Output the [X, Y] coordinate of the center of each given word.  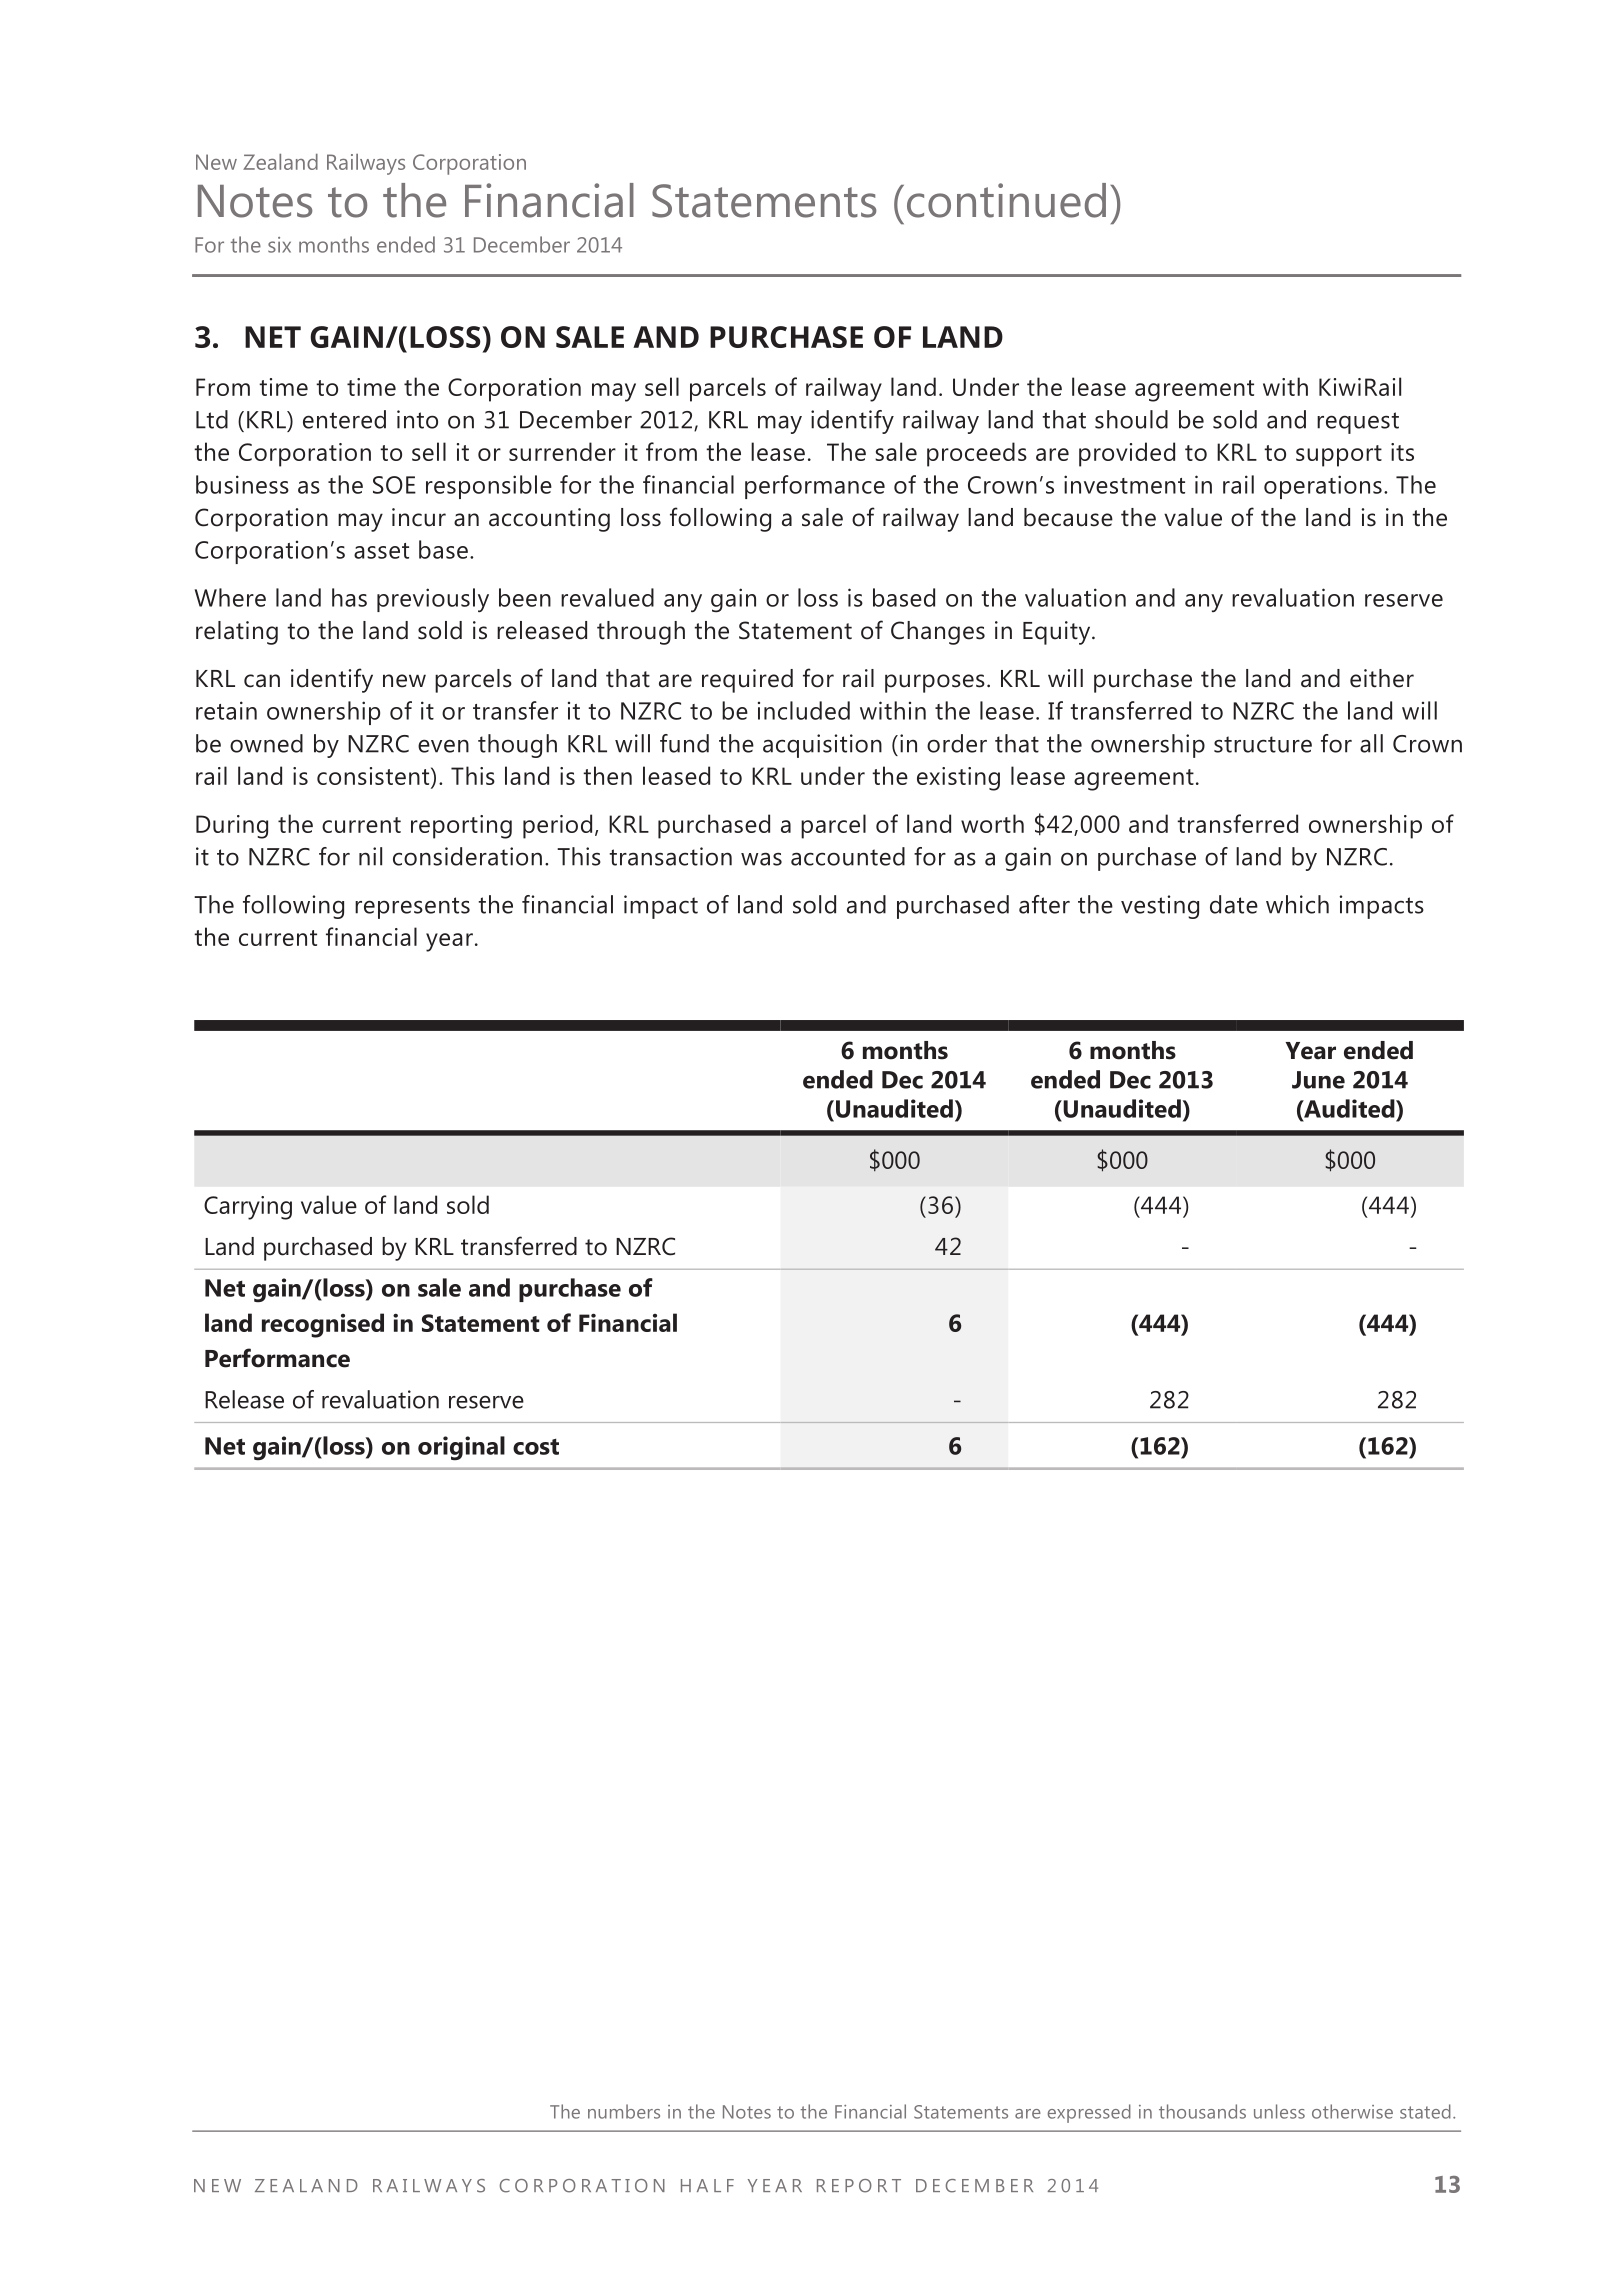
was [761, 859]
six [279, 245]
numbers [624, 2111]
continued [1006, 200]
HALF [707, 2185]
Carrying [248, 1208]
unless [1279, 2111]
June [1318, 1080]
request [1358, 423]
